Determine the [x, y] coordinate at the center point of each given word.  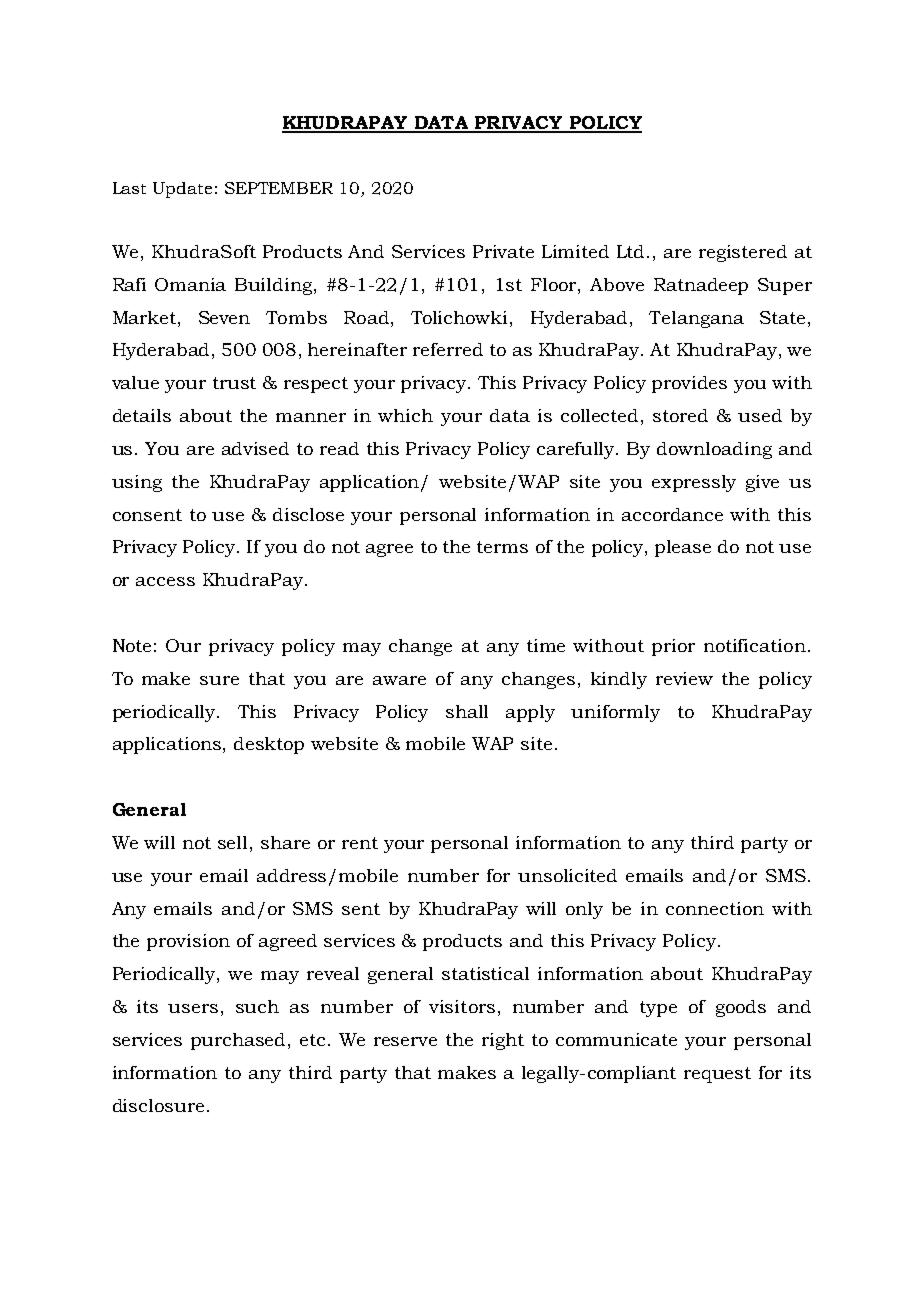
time [546, 645]
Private [503, 251]
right [503, 1041]
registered [743, 253]
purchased [240, 1041]
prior [673, 647]
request [717, 1075]
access [165, 581]
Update [182, 190]
